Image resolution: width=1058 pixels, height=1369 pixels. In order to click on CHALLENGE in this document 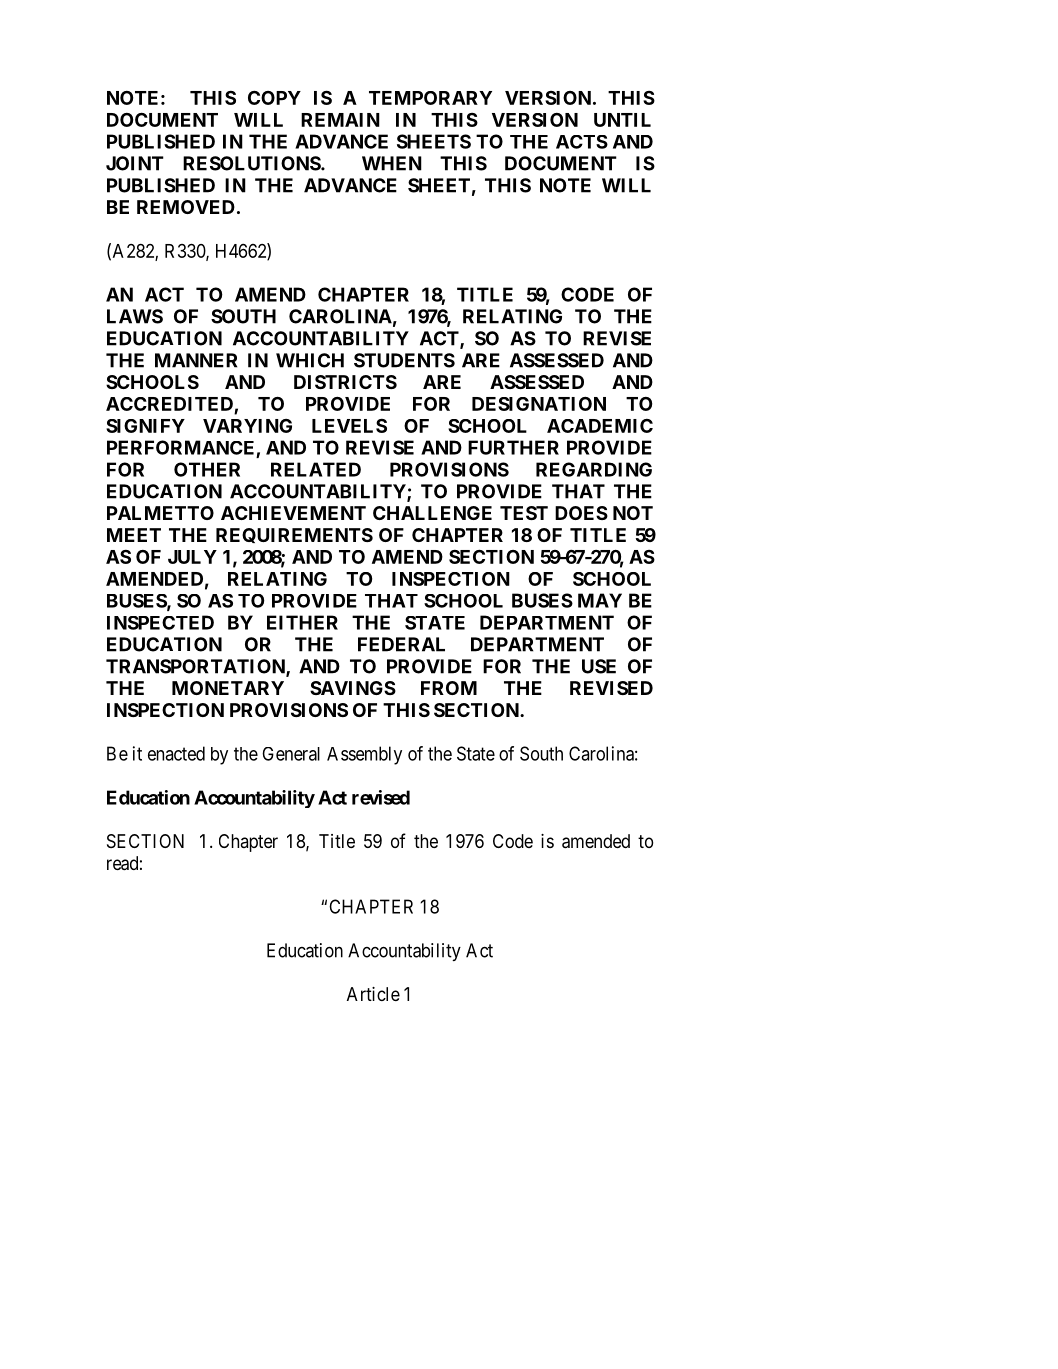, I will do `click(432, 513)`.
